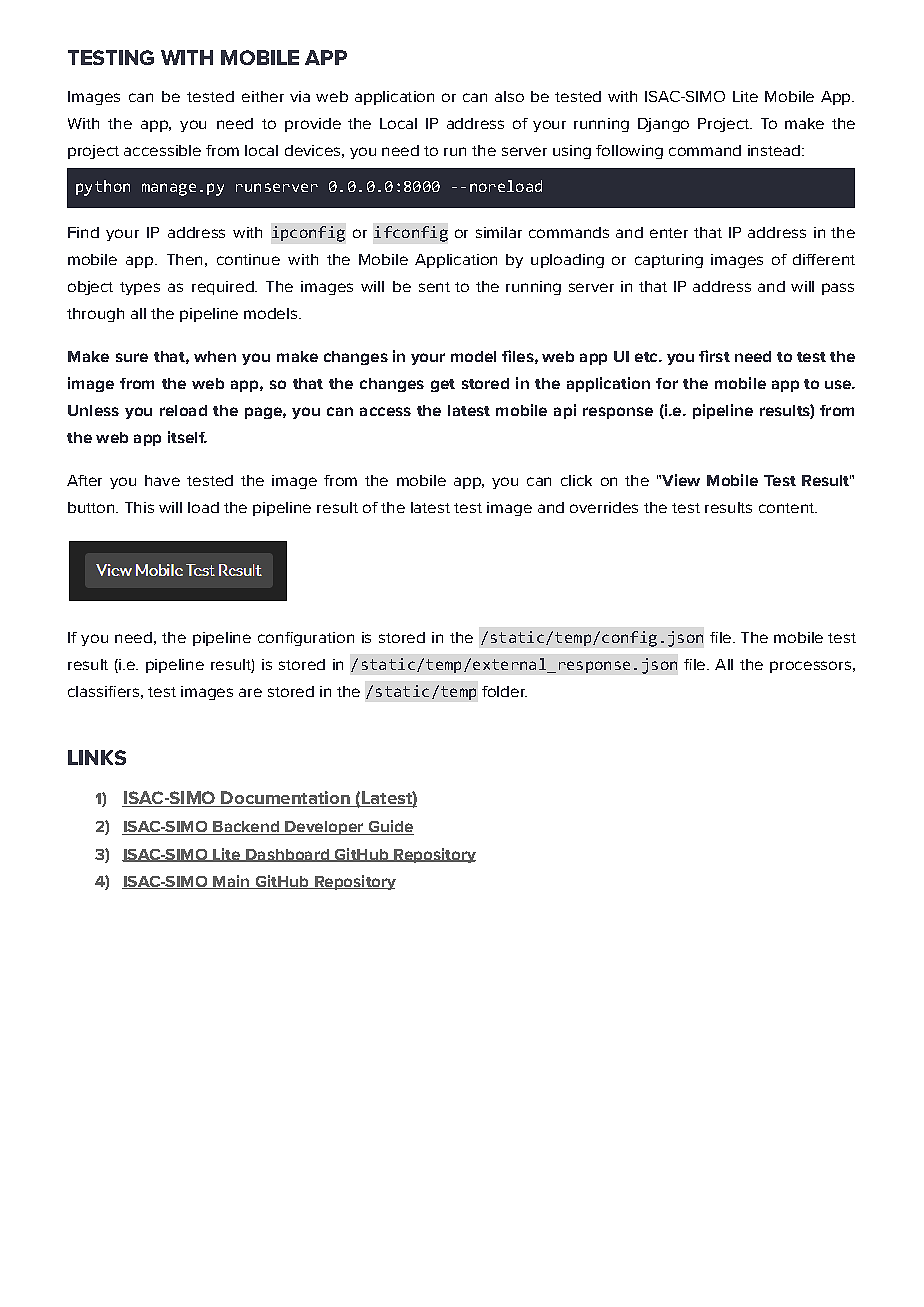 Image resolution: width=924 pixels, height=1307 pixels. I want to click on This, so click(139, 507).
